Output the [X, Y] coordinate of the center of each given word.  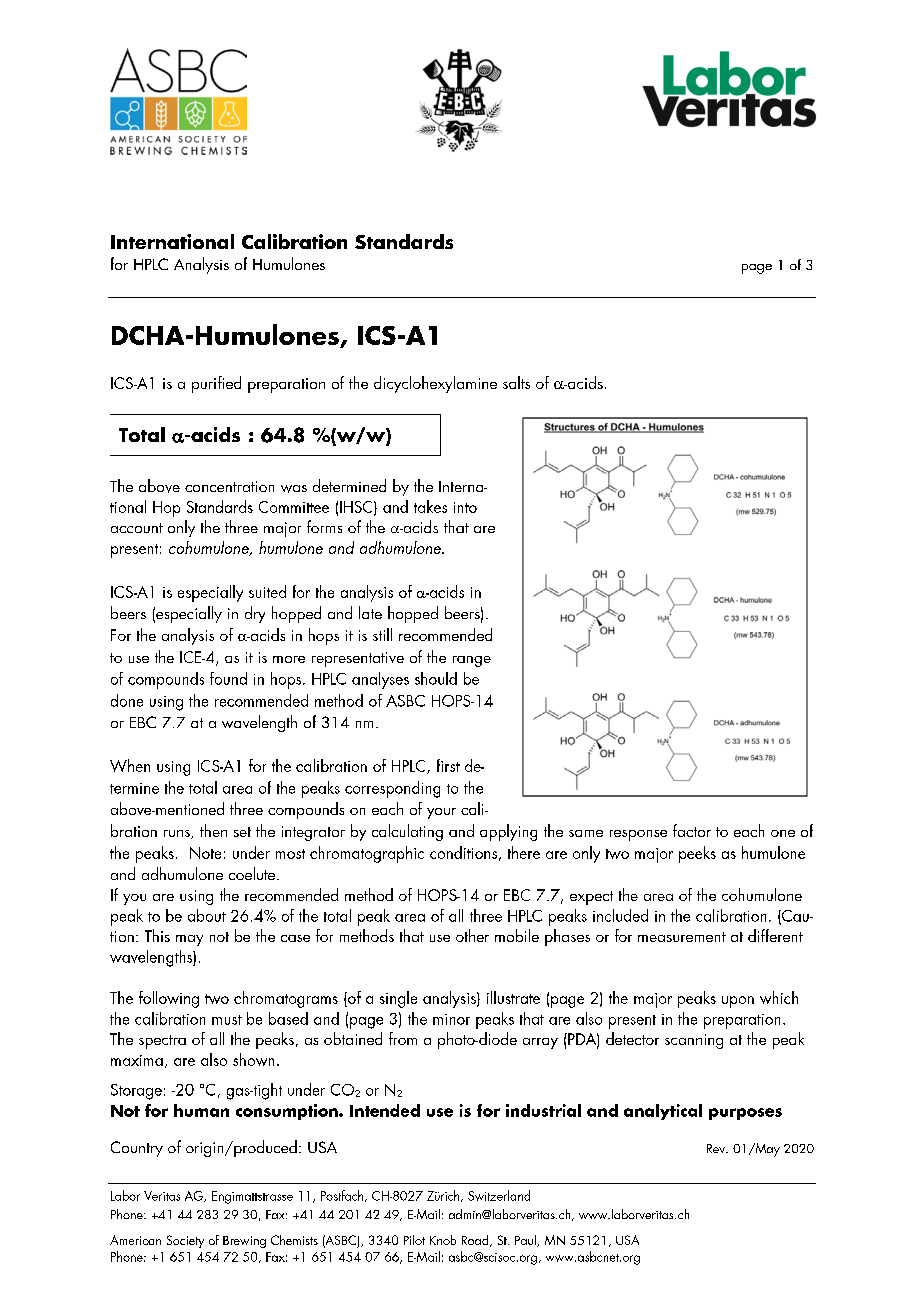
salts [516, 382]
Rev [717, 1148]
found [228, 678]
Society [185, 1241]
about [207, 915]
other [472, 935]
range [472, 661]
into [465, 507]
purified [216, 384]
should [436, 678]
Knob [443, 1240]
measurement [682, 937]
